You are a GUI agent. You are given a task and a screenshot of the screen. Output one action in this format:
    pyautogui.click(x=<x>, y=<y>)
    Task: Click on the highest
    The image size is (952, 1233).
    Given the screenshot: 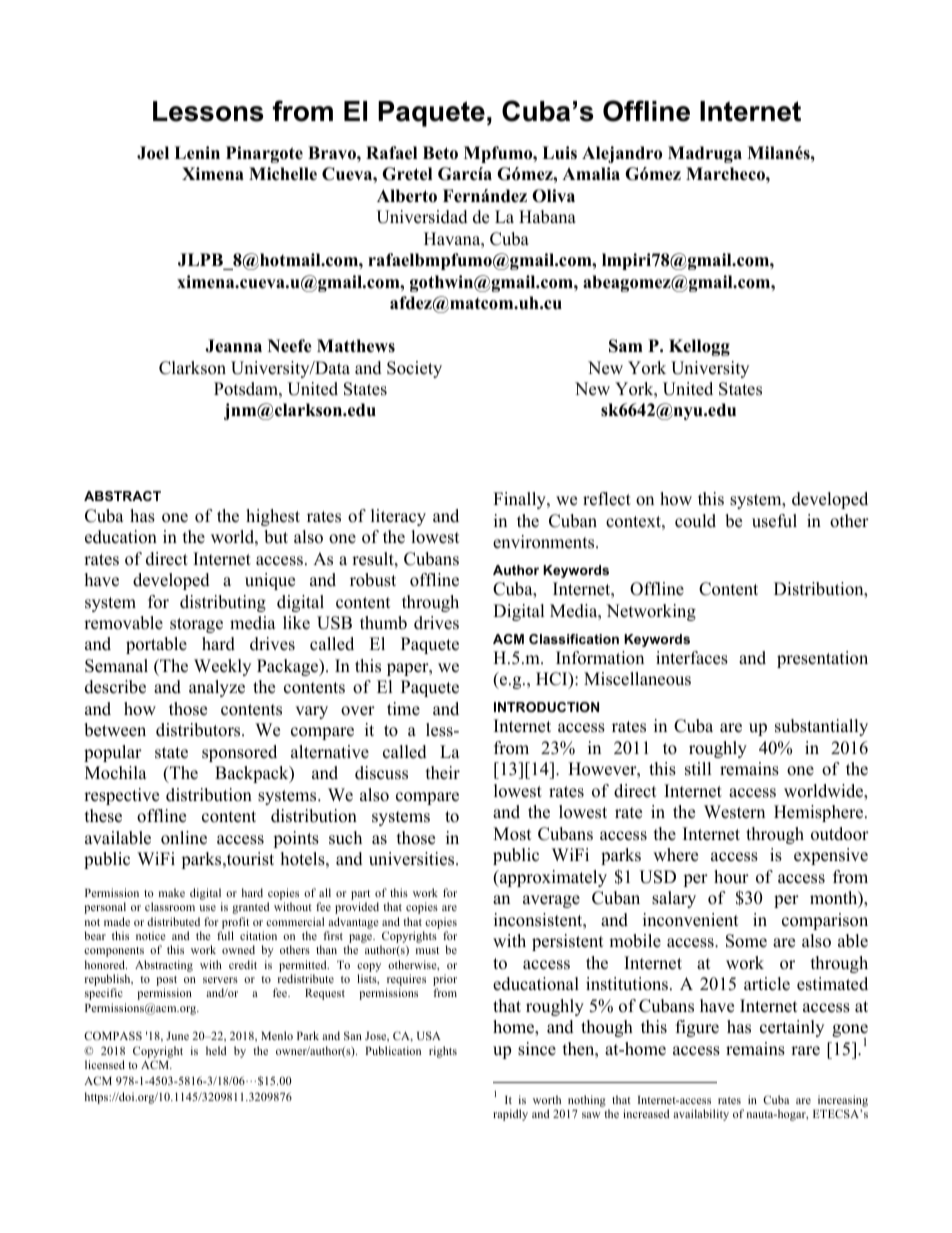 What is the action you would take?
    pyautogui.click(x=273, y=517)
